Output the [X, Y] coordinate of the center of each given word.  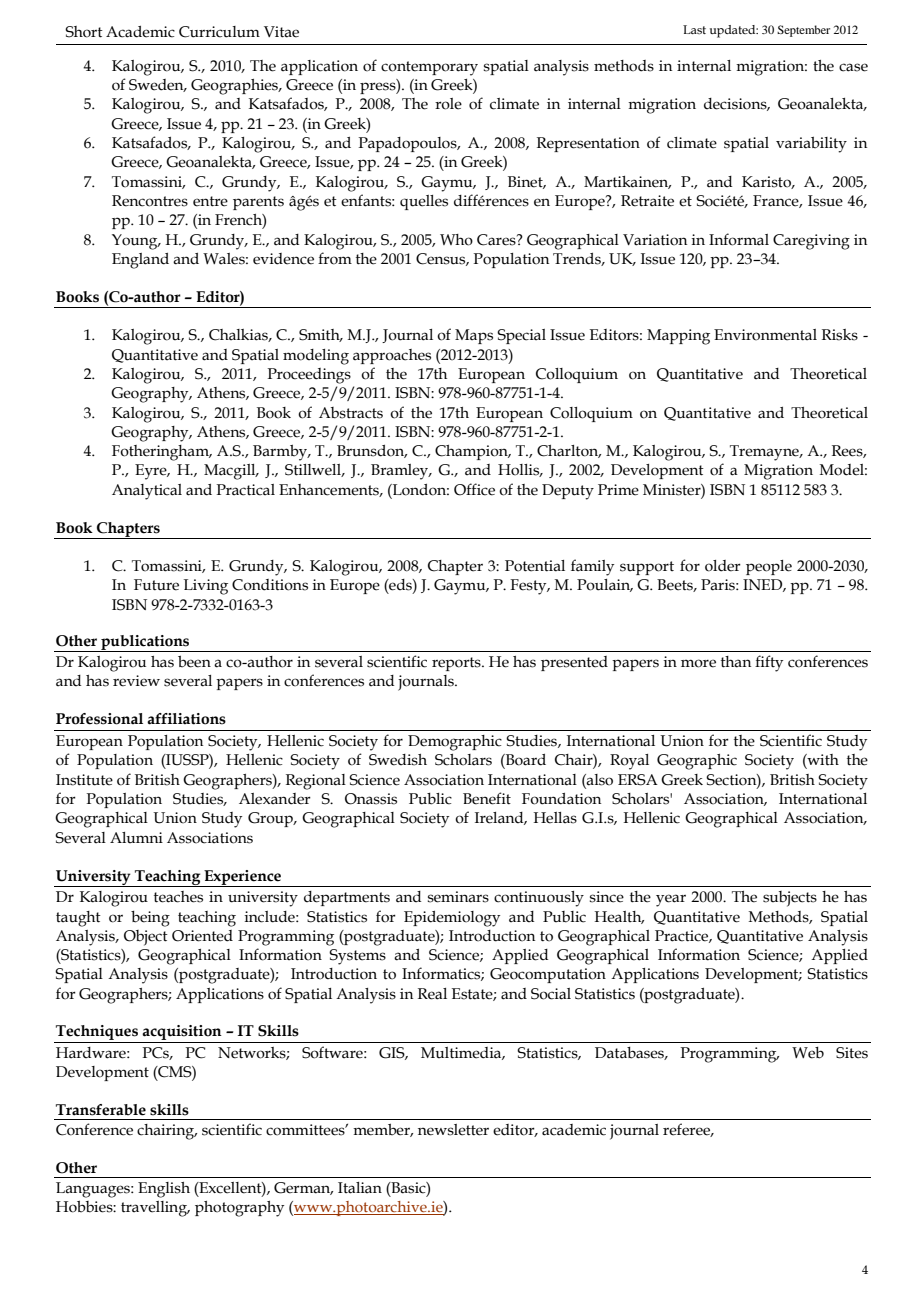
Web [808, 1053]
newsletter [453, 1130]
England [140, 261]
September [803, 31]
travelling [155, 1209]
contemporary [429, 68]
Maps [474, 336]
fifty [769, 663]
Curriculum [219, 32]
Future [156, 585]
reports [457, 664]
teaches [178, 897]
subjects [790, 899]
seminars [458, 897]
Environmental [765, 335]
